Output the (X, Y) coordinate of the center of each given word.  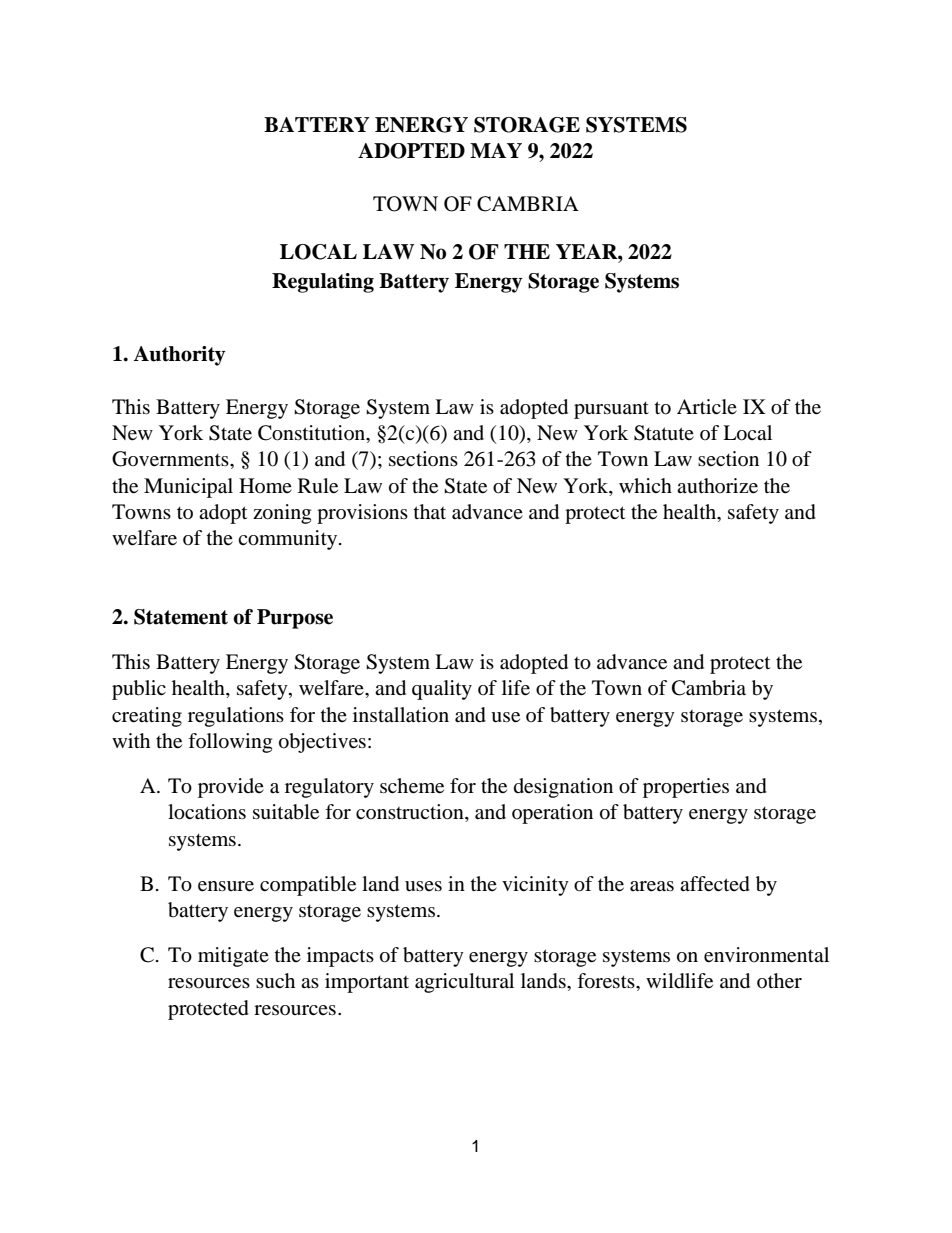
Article (707, 406)
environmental (766, 955)
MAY (496, 150)
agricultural (464, 983)
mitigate (233, 957)
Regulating (323, 283)
